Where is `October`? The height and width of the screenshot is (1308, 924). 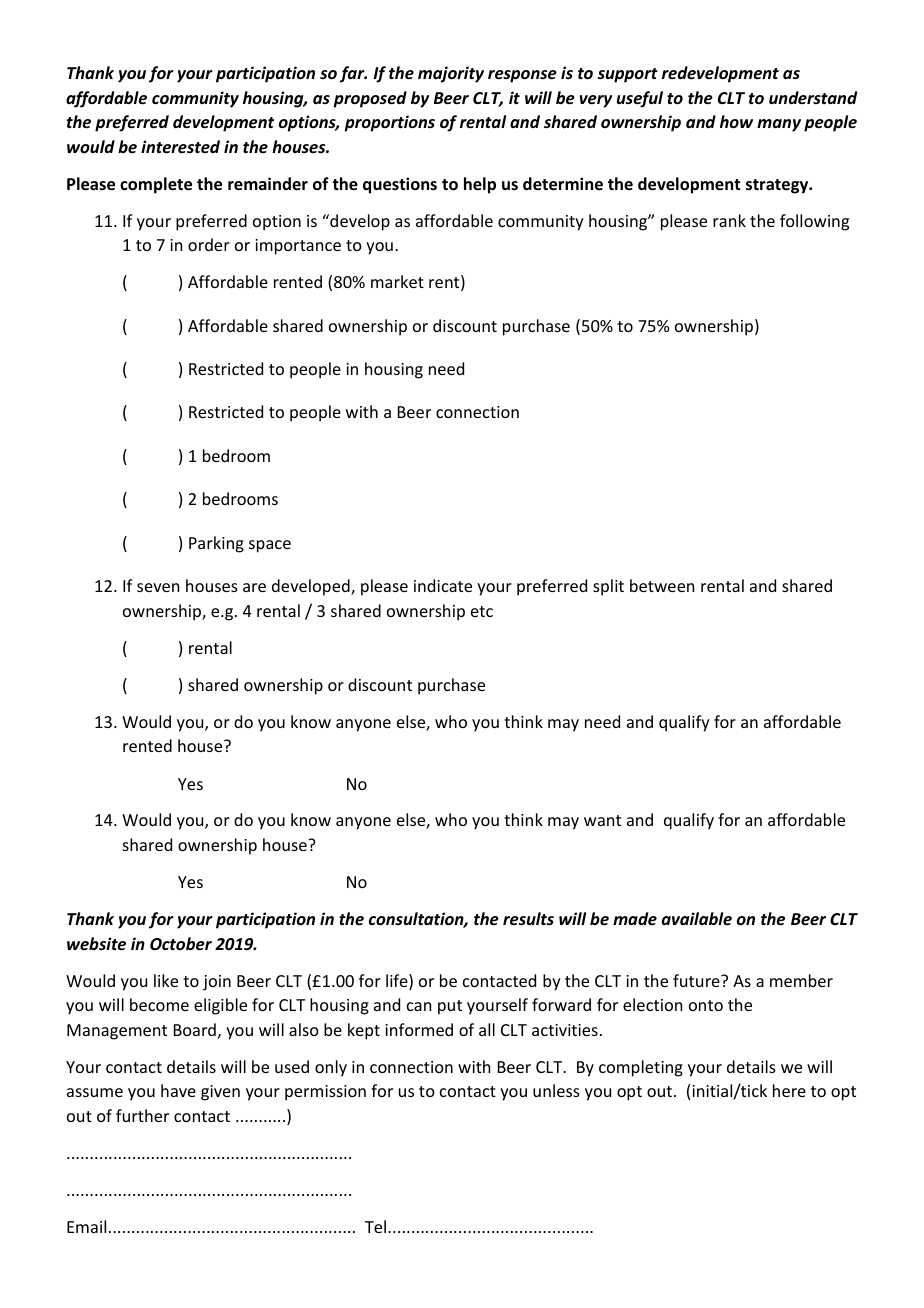 October is located at coordinates (181, 944).
